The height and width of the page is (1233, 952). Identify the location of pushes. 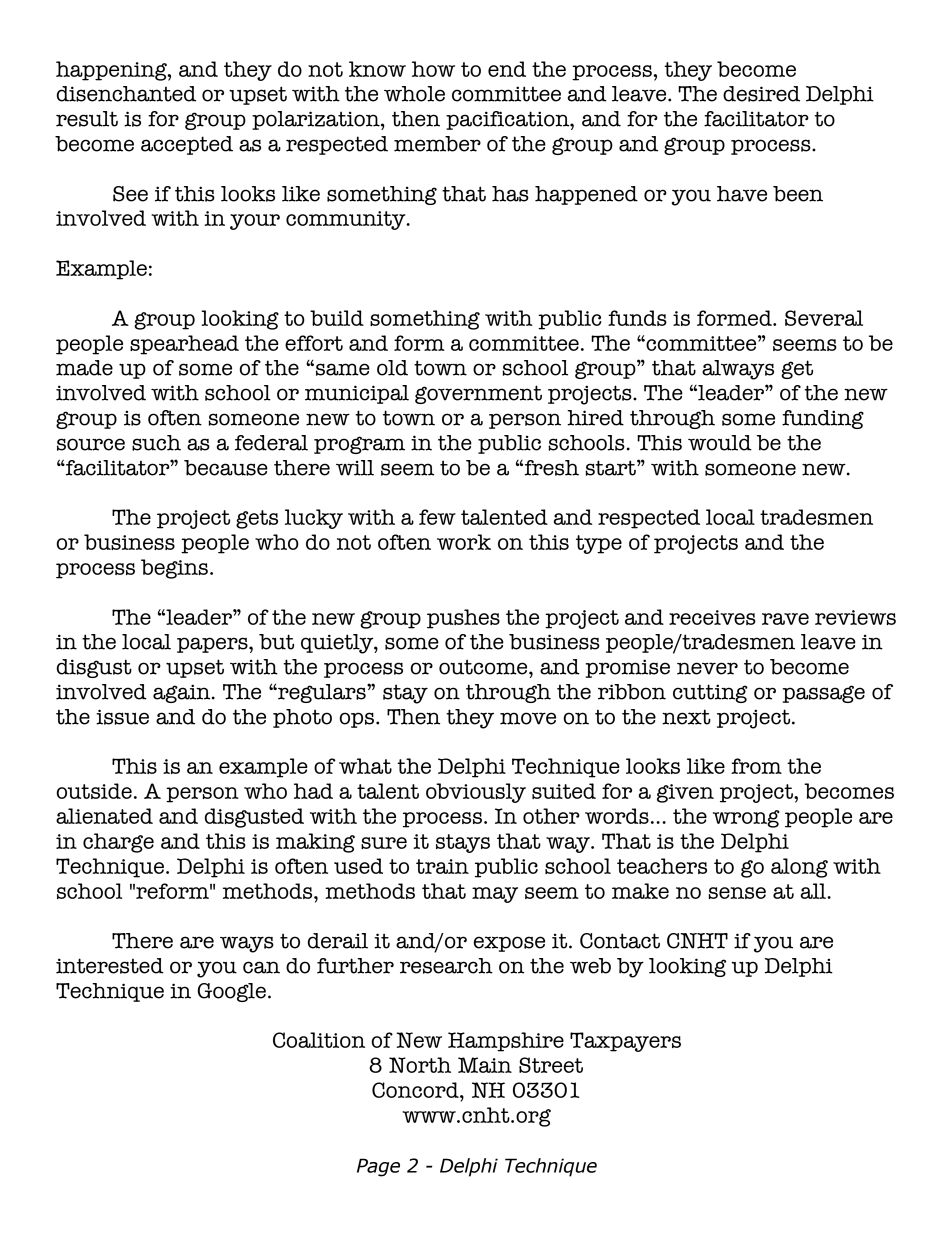
(463, 619).
